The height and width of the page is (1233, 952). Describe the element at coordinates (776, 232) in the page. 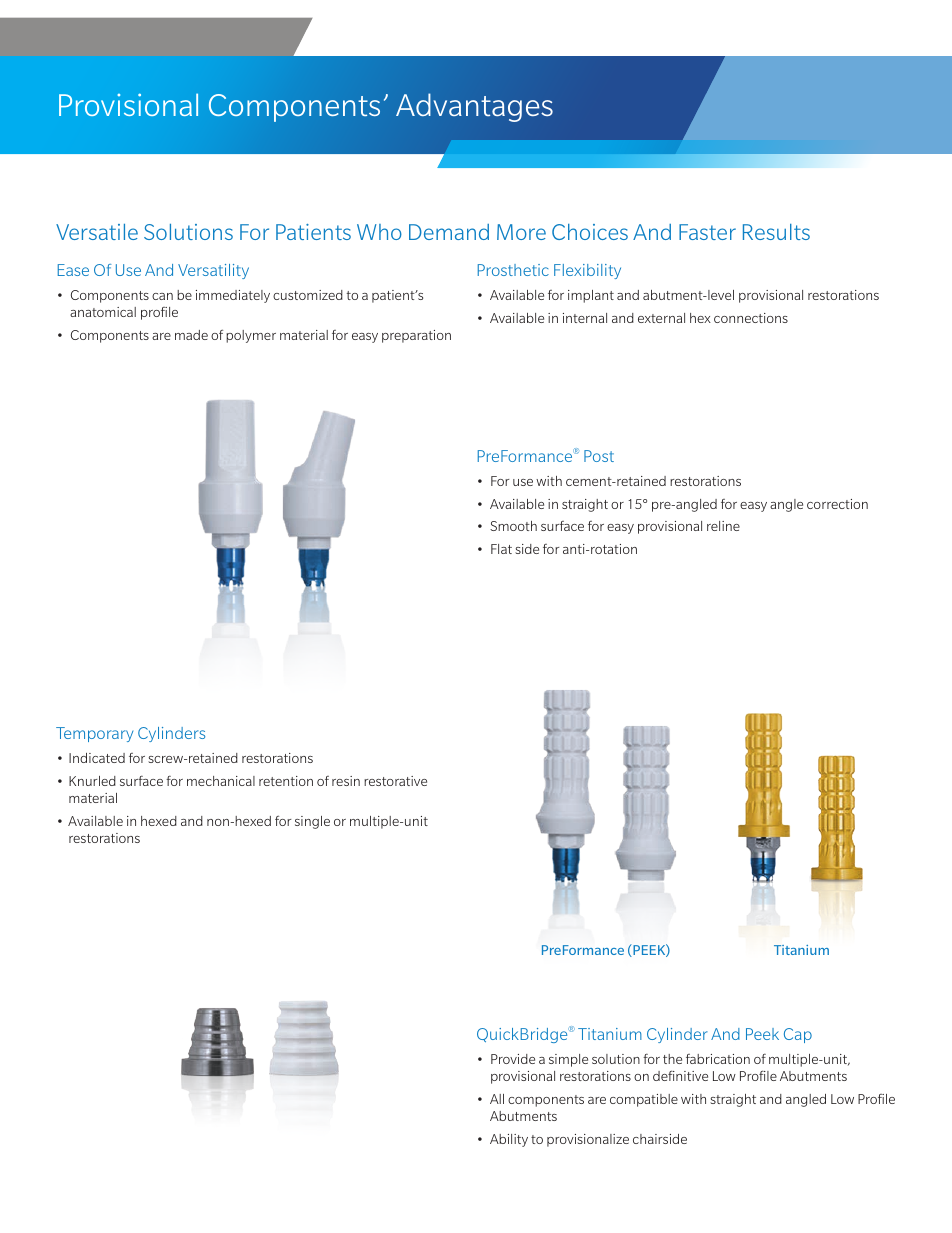

I see `Results` at that location.
